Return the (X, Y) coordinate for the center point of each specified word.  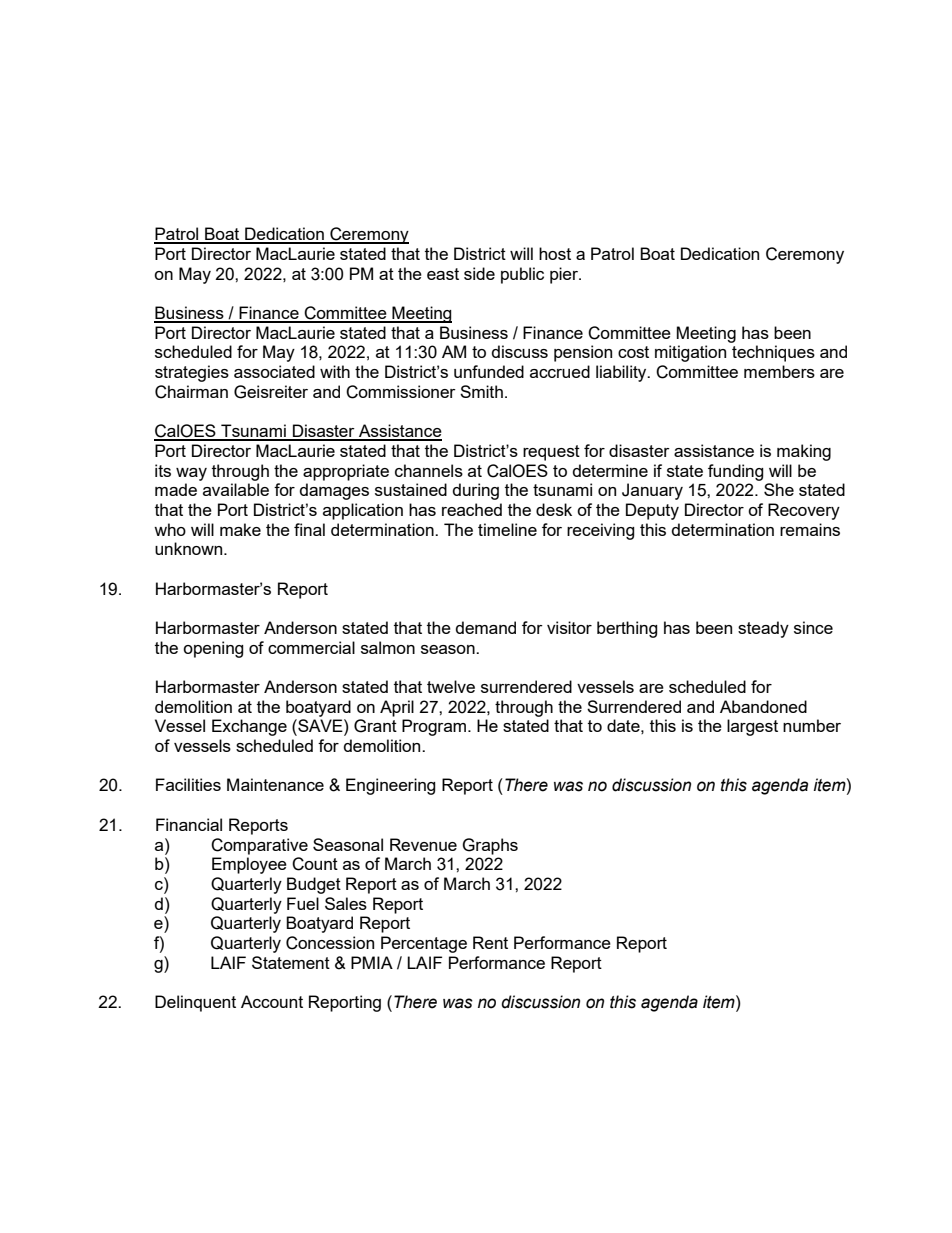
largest (752, 727)
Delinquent (195, 1003)
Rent (490, 942)
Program (434, 727)
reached (472, 509)
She (779, 489)
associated (274, 371)
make (240, 529)
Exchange (249, 727)
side (479, 273)
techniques (773, 353)
